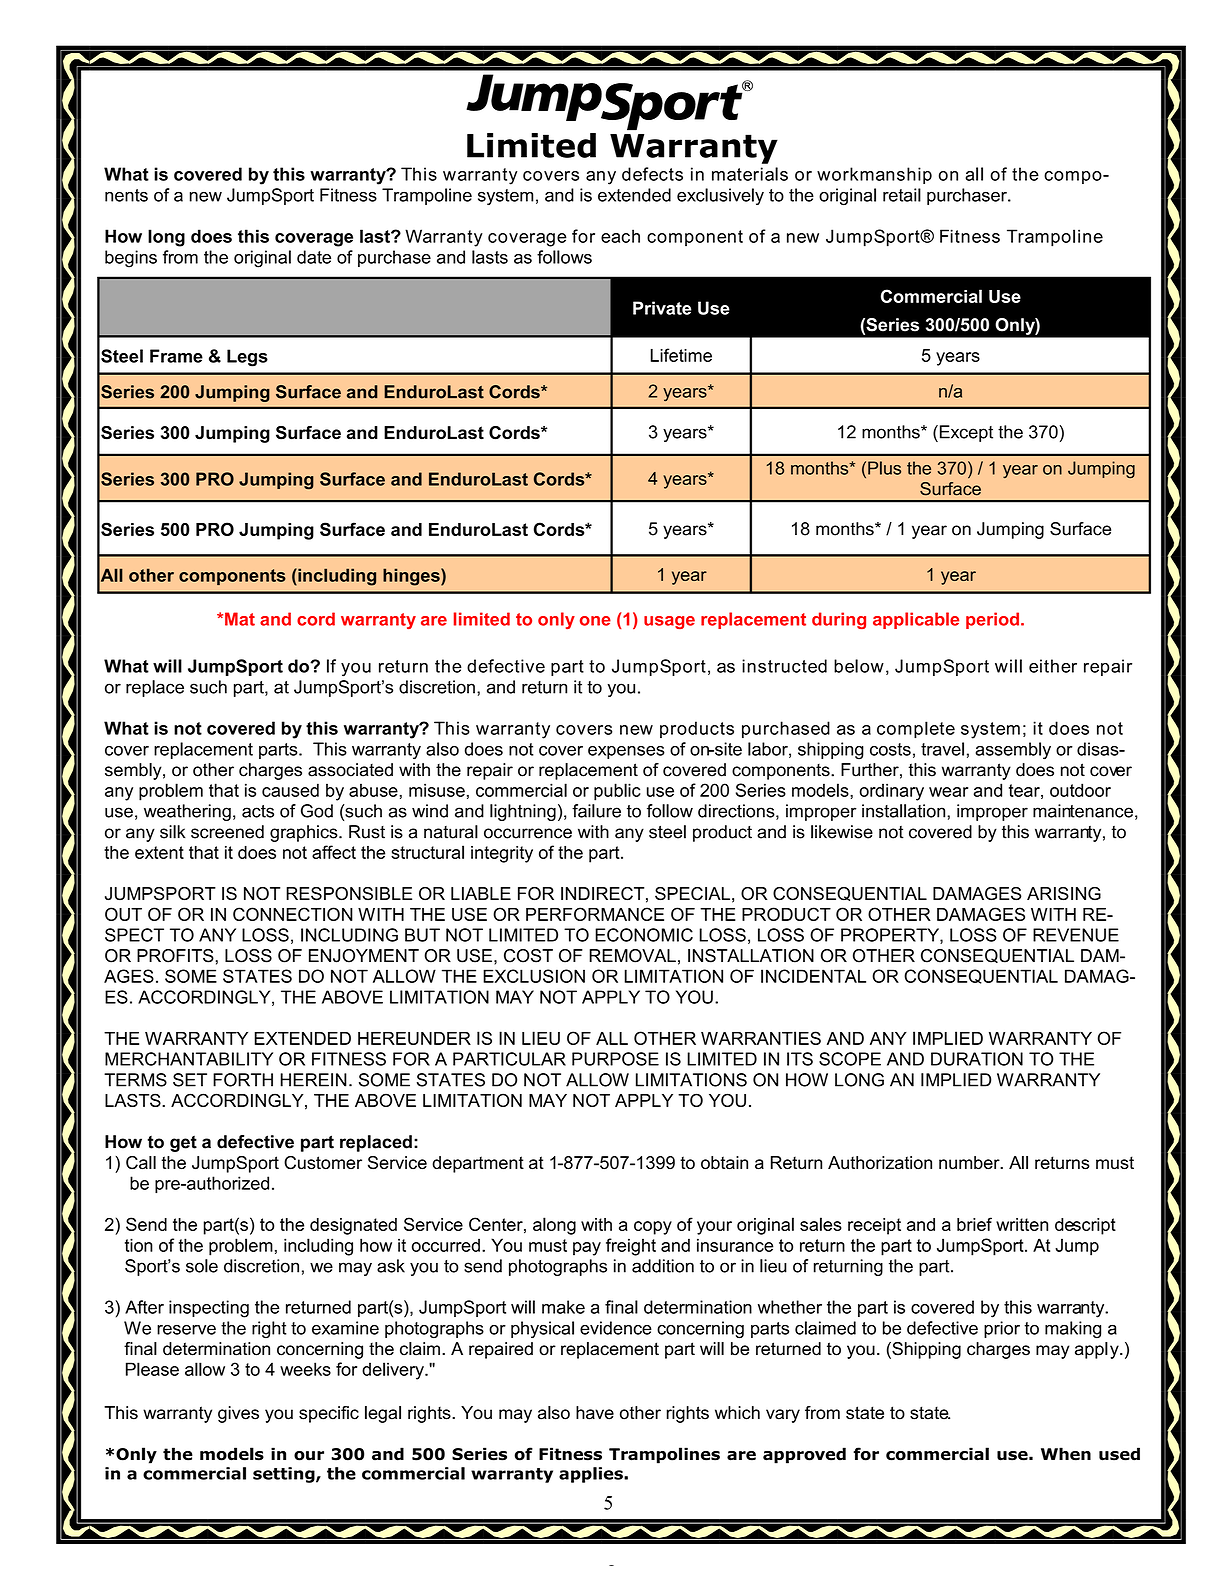 This screenshot has width=1223, height=1582. Describe the element at coordinates (620, 236) in the screenshot. I see `each` at that location.
